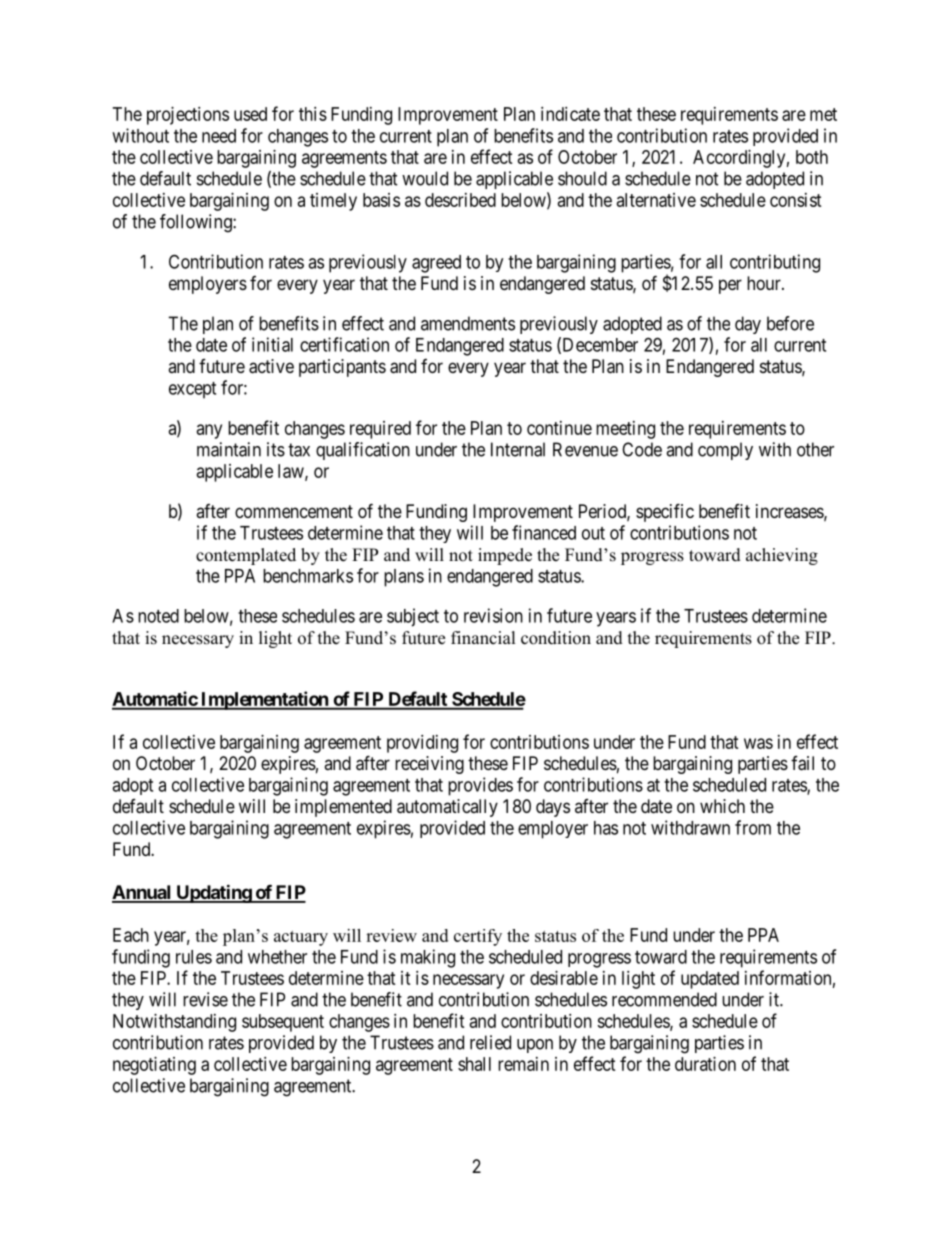 Image resolution: width=952 pixels, height=1233 pixels. I want to click on need, so click(219, 136).
